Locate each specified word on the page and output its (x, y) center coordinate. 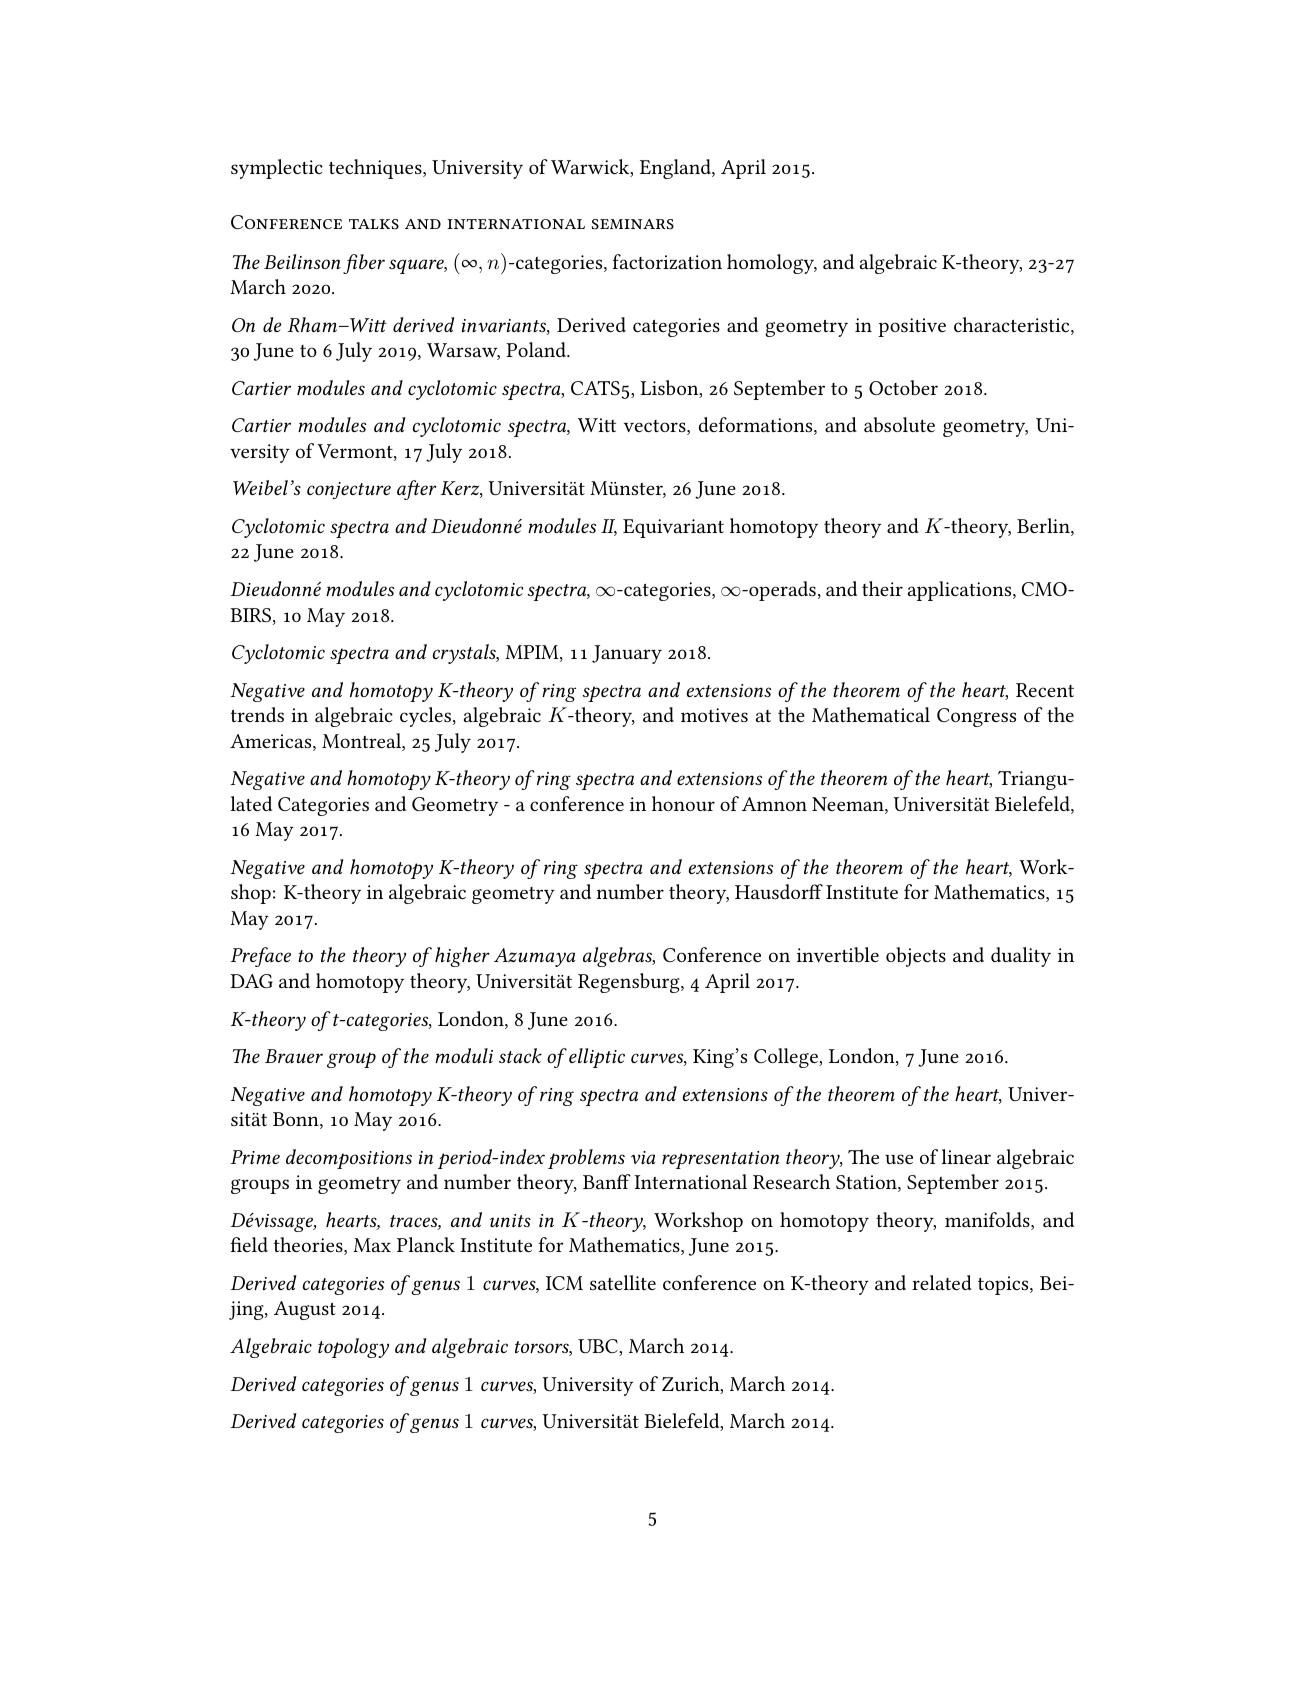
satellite (623, 1282)
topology (353, 1348)
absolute (899, 424)
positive (912, 327)
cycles (425, 717)
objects (916, 957)
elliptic (597, 1058)
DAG (251, 981)
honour (683, 803)
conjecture (349, 490)
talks (374, 224)
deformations (757, 426)
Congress (976, 717)
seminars (633, 224)
